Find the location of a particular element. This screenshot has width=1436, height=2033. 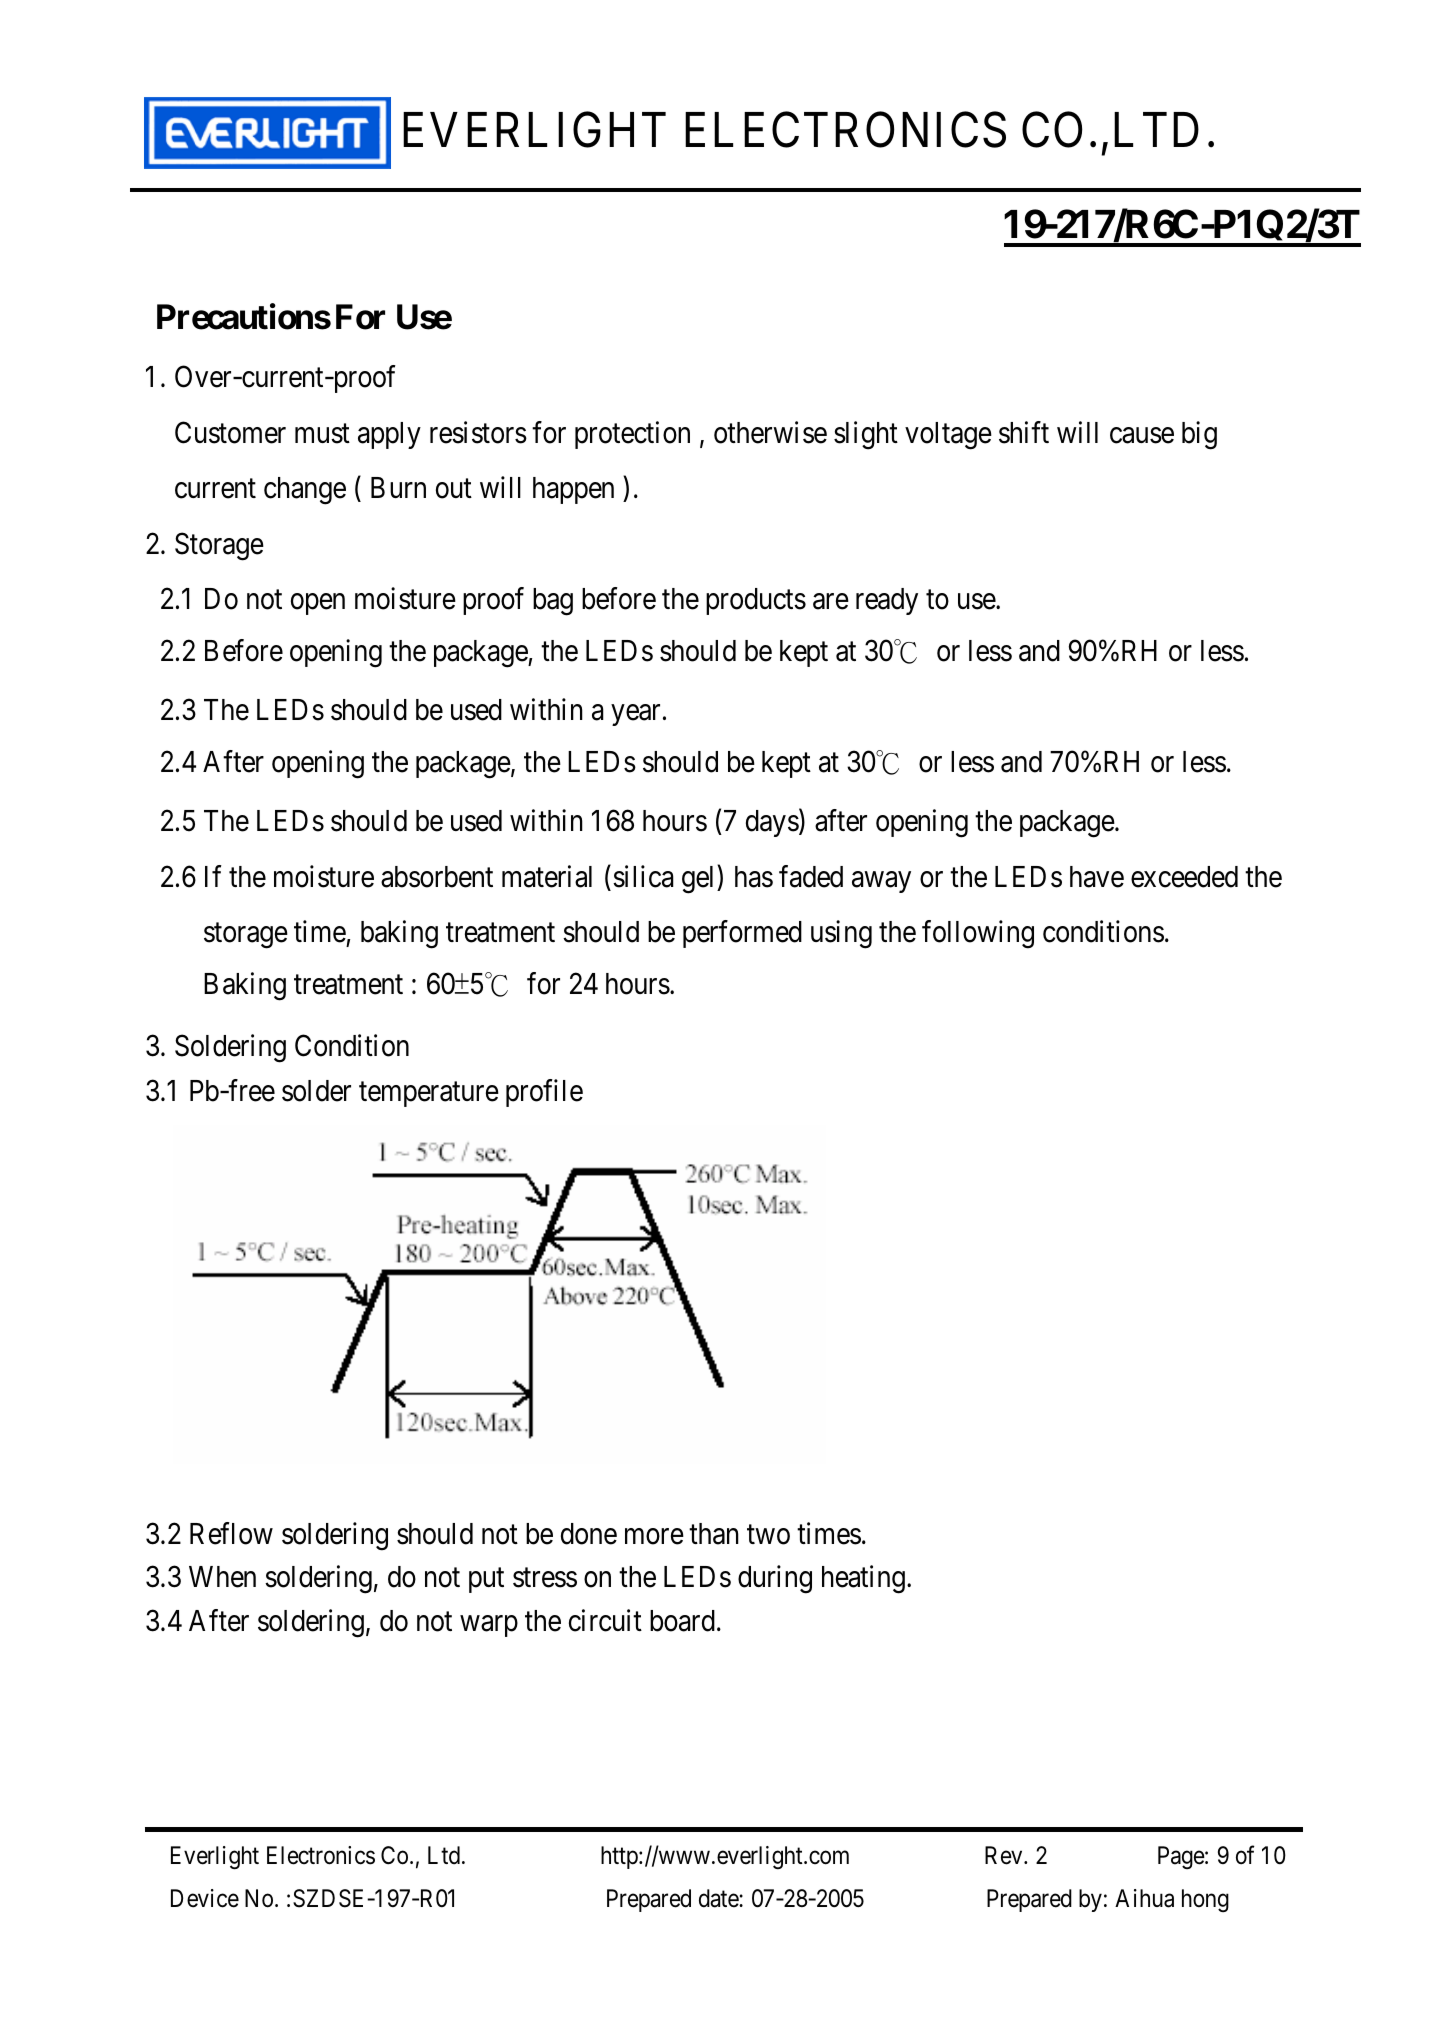

than is located at coordinates (714, 1534).
